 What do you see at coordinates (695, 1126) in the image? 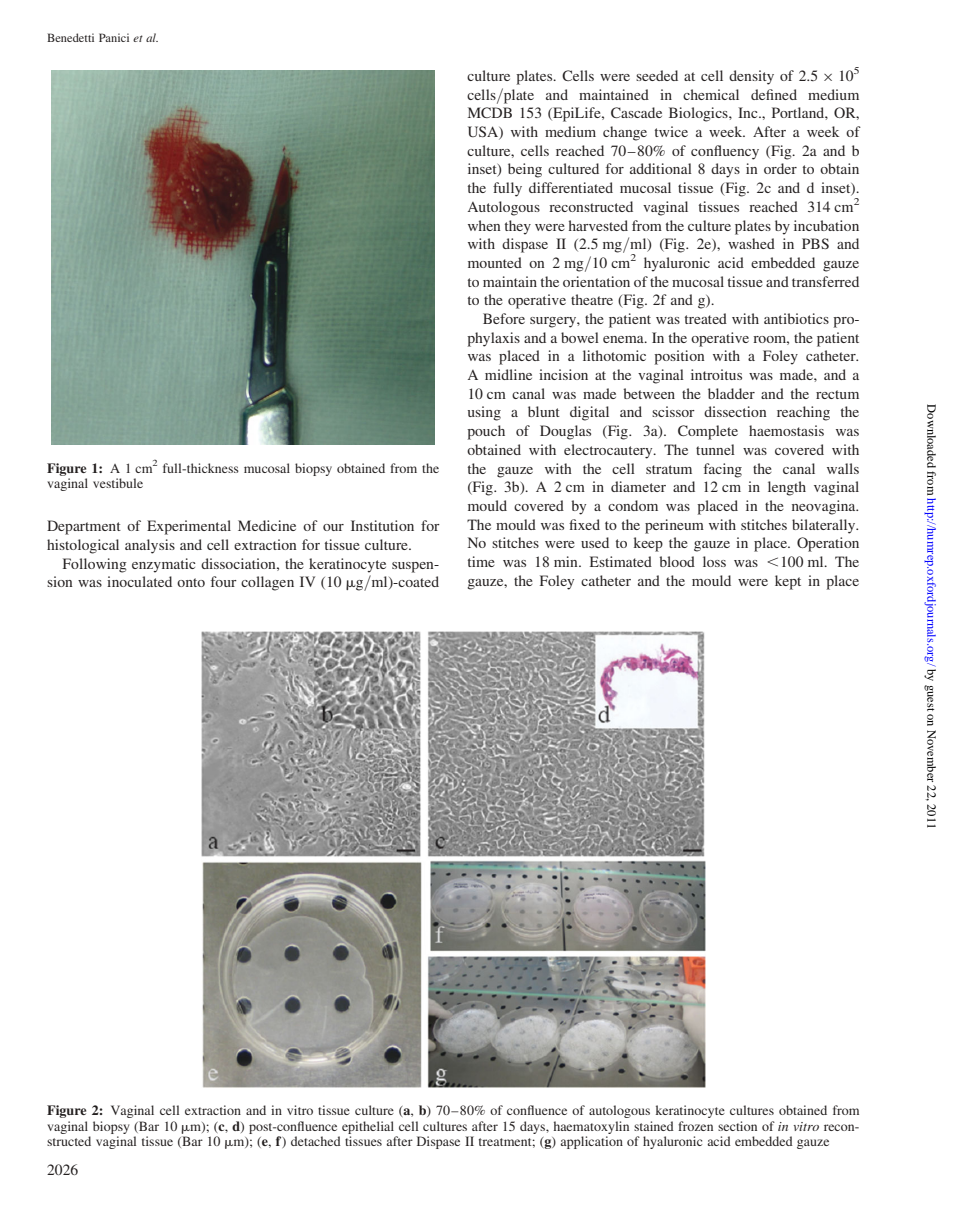
I see `frozen` at bounding box center [695, 1126].
